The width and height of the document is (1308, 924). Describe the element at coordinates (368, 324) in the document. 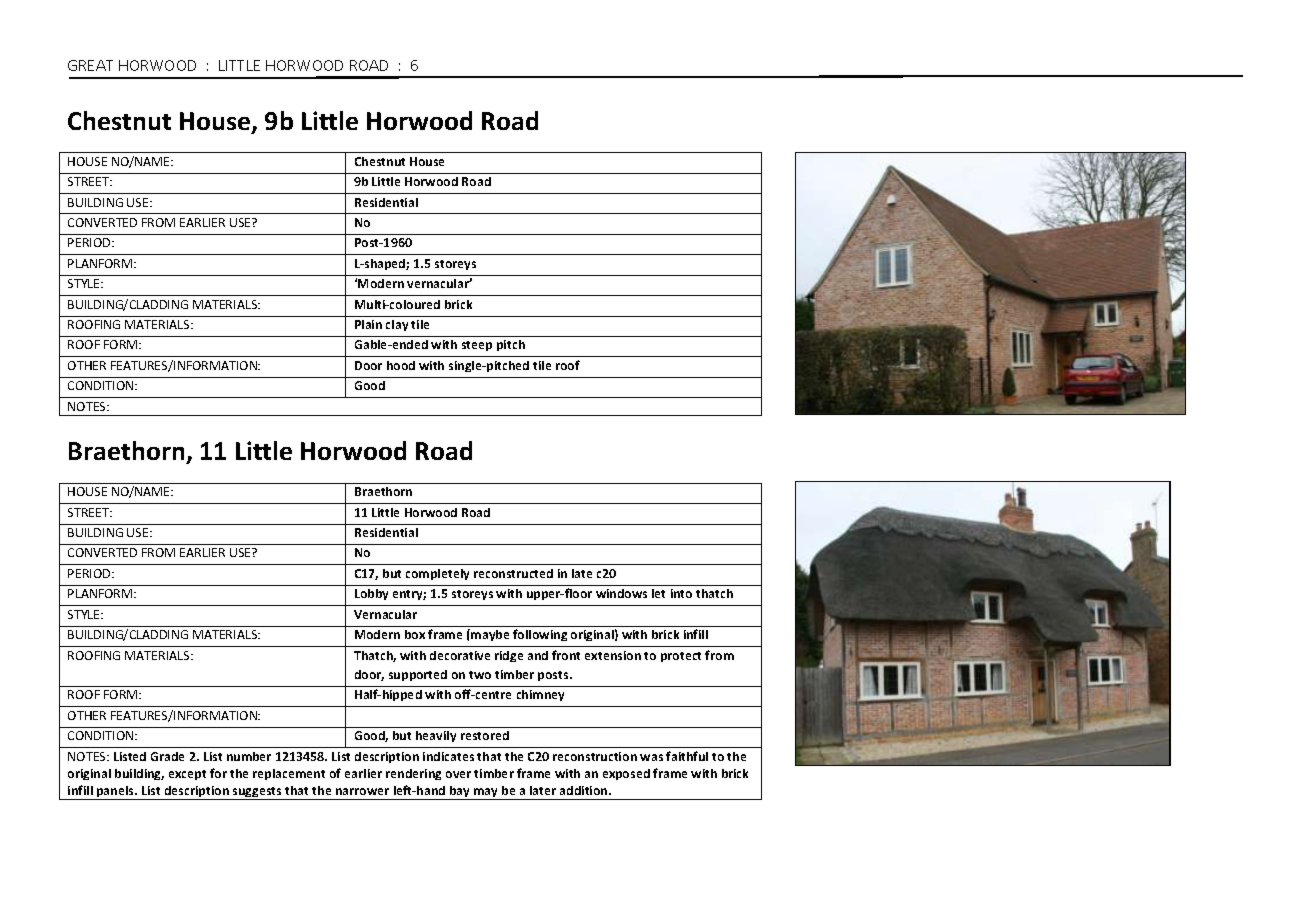

I see `Plain` at that location.
